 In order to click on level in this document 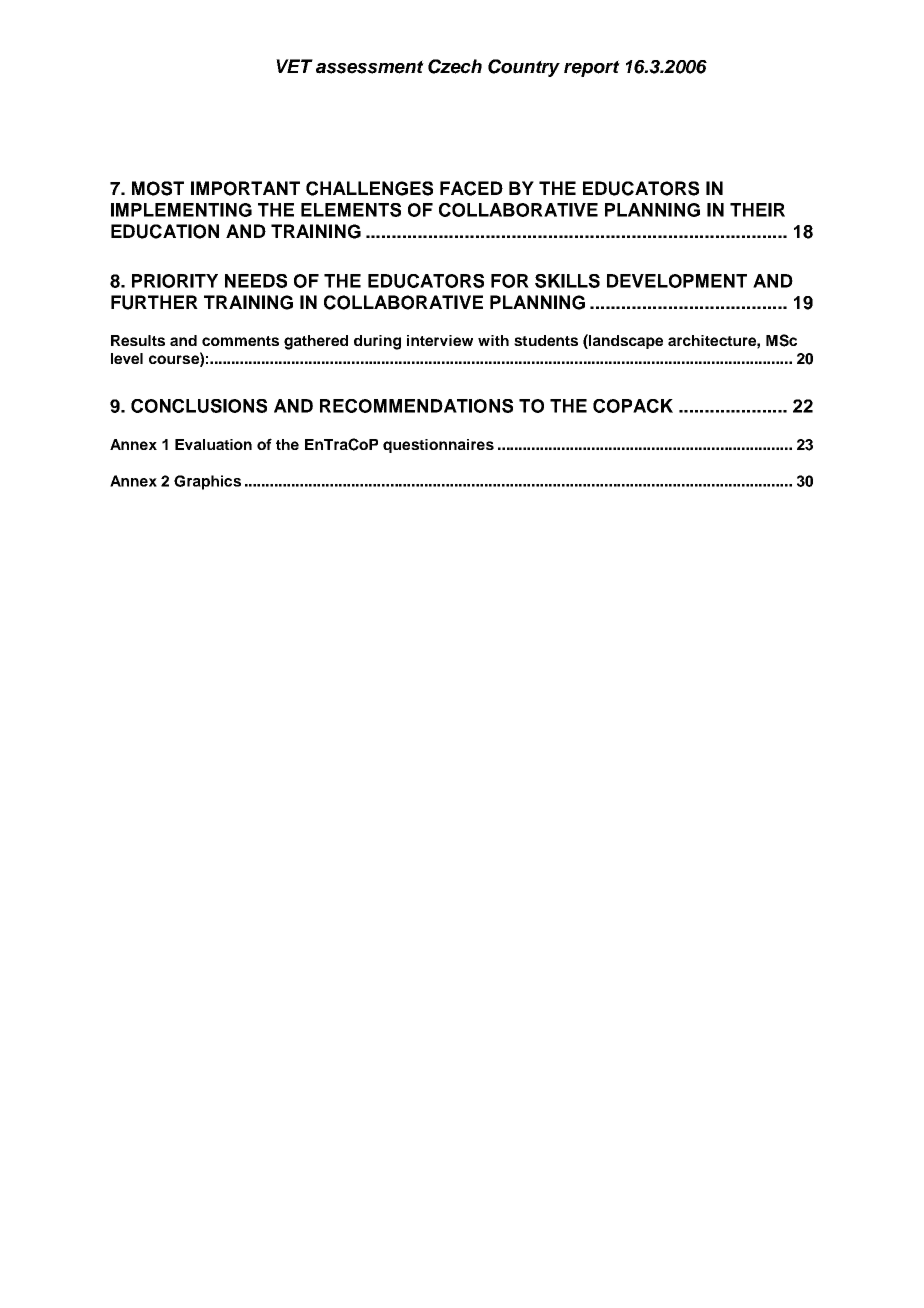, I will do `click(127, 358)`.
